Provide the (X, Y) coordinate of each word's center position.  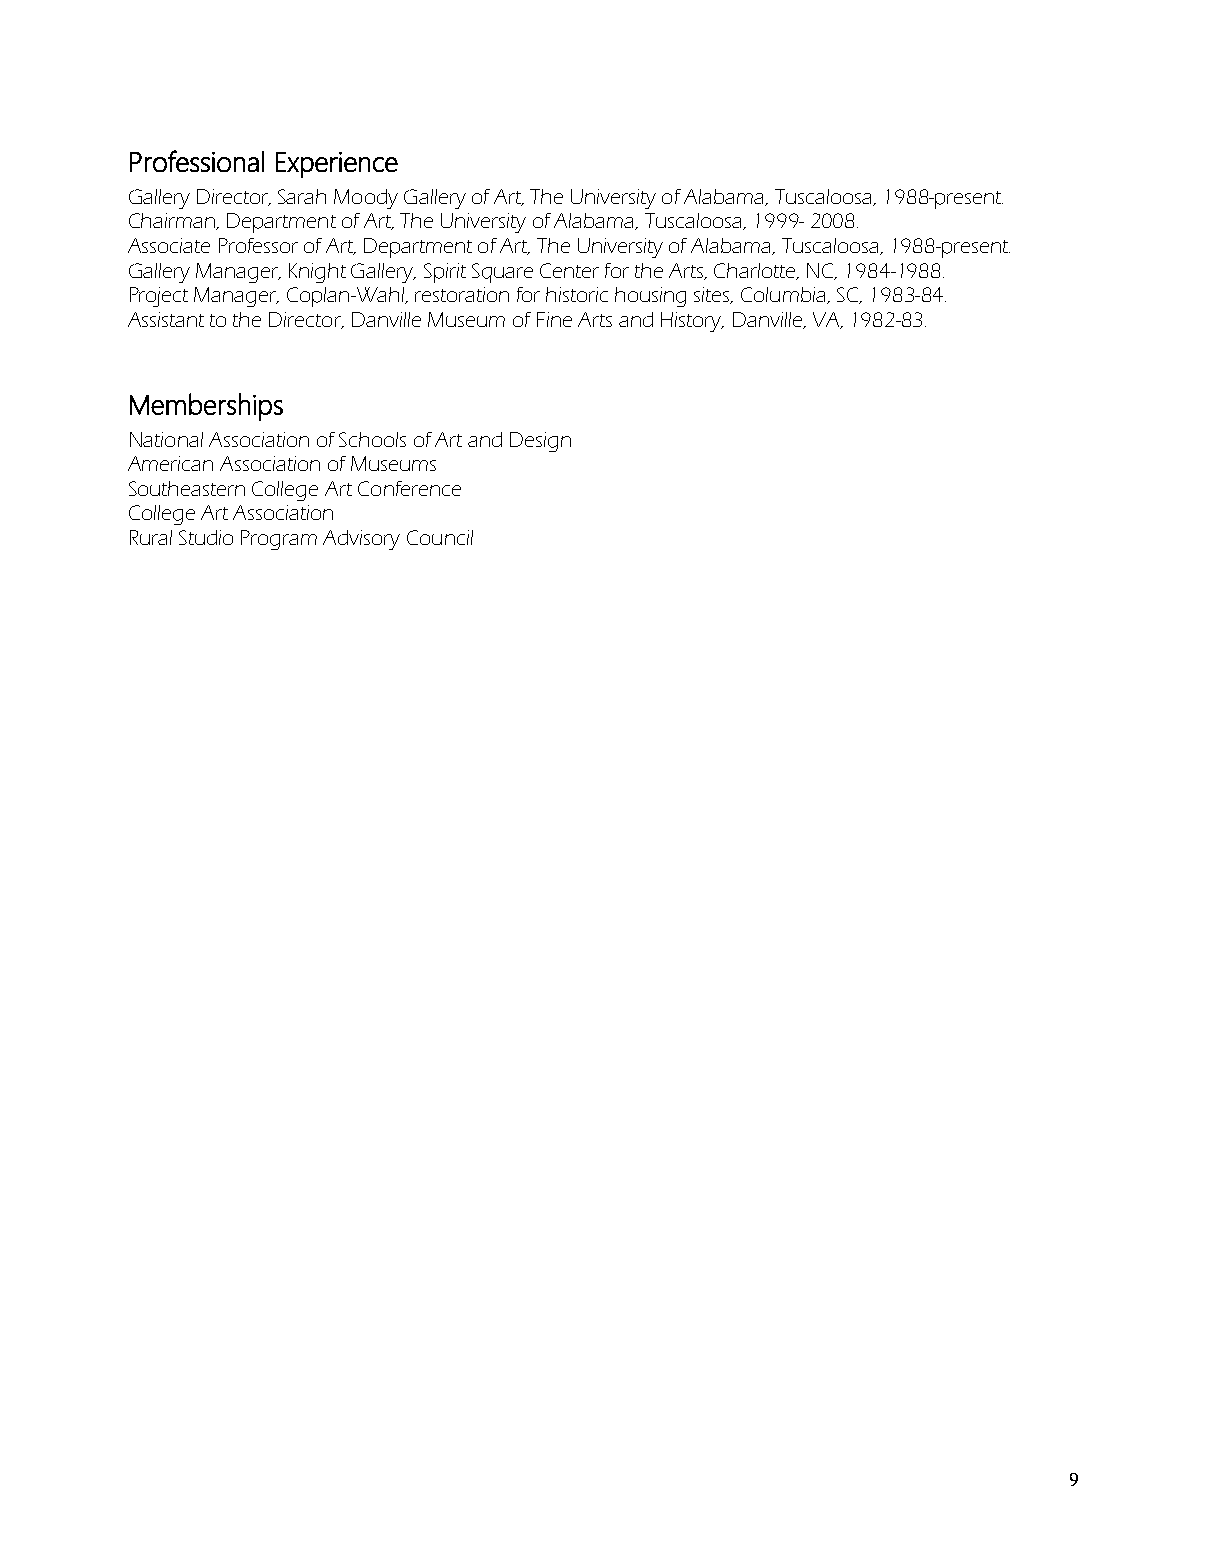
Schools (372, 439)
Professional (197, 161)
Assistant (166, 319)
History (692, 322)
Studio (206, 537)
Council (440, 537)
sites (713, 295)
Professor (258, 245)
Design (540, 442)
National (166, 439)
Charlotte (756, 271)
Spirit (445, 273)
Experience (337, 165)
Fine (554, 319)
